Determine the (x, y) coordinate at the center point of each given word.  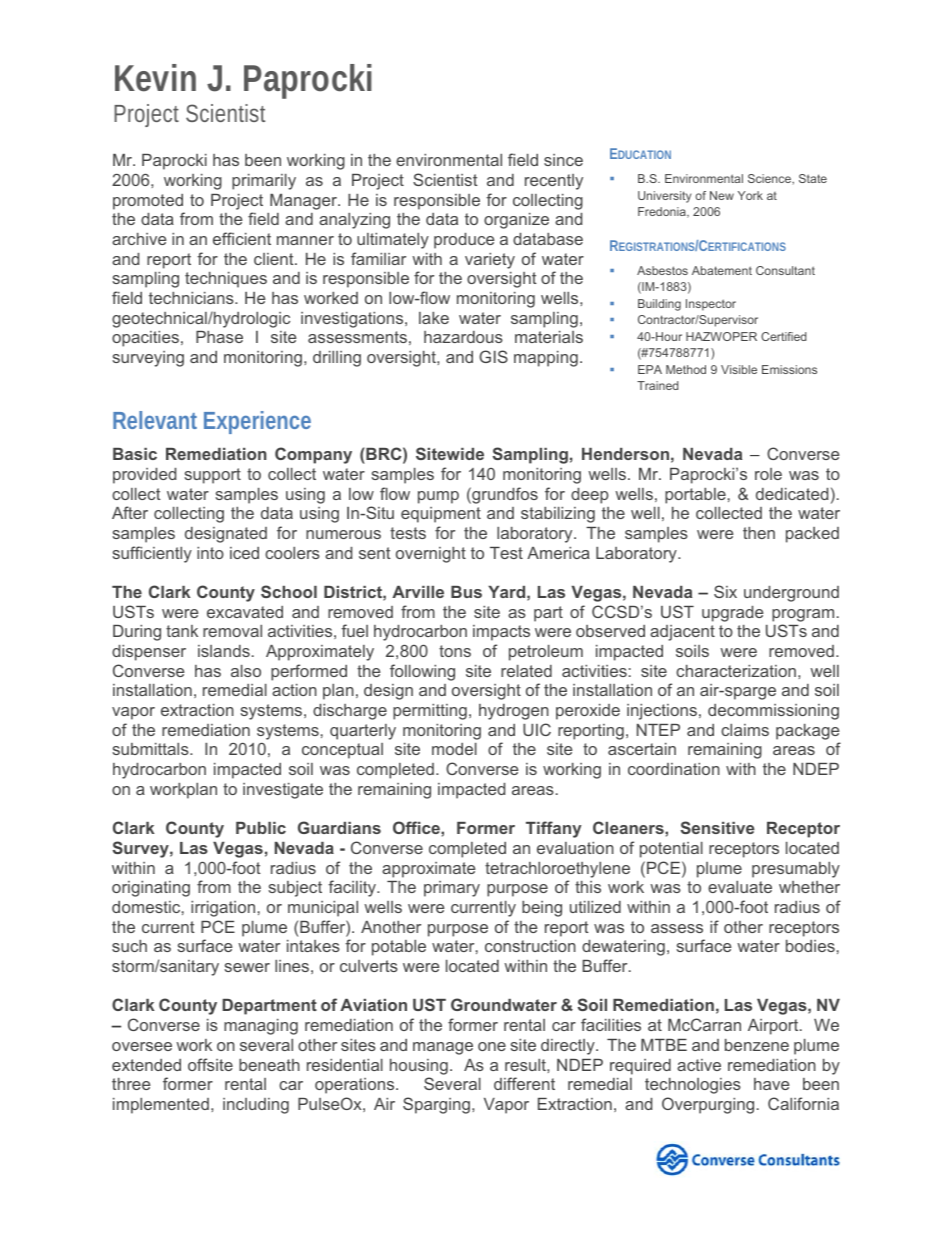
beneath (269, 1065)
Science (770, 178)
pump (438, 497)
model (454, 749)
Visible (739, 369)
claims (745, 730)
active (699, 1065)
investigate (283, 791)
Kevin (155, 78)
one (492, 1046)
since (563, 160)
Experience (257, 422)
